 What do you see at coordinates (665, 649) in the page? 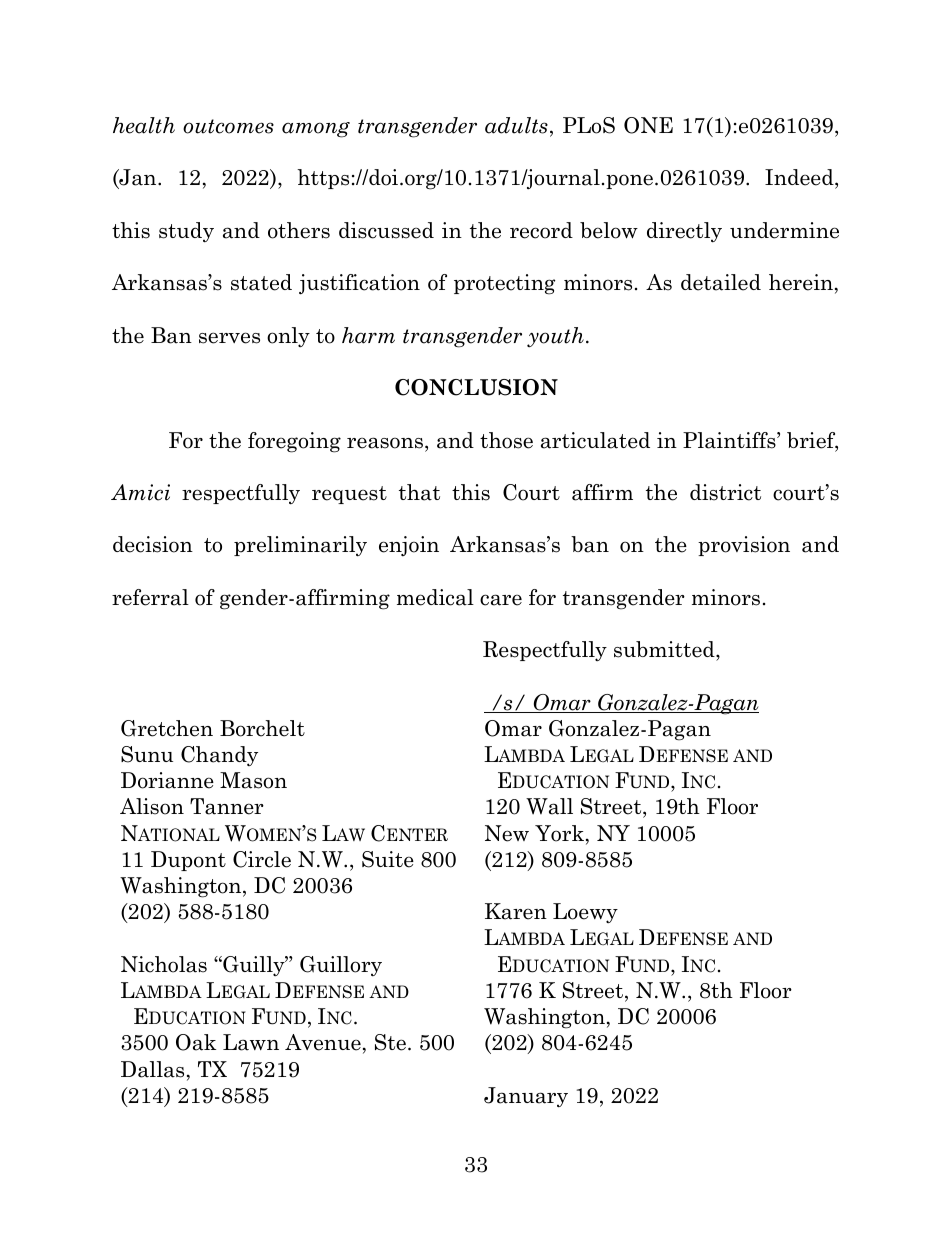
I see `submitted` at bounding box center [665, 649].
